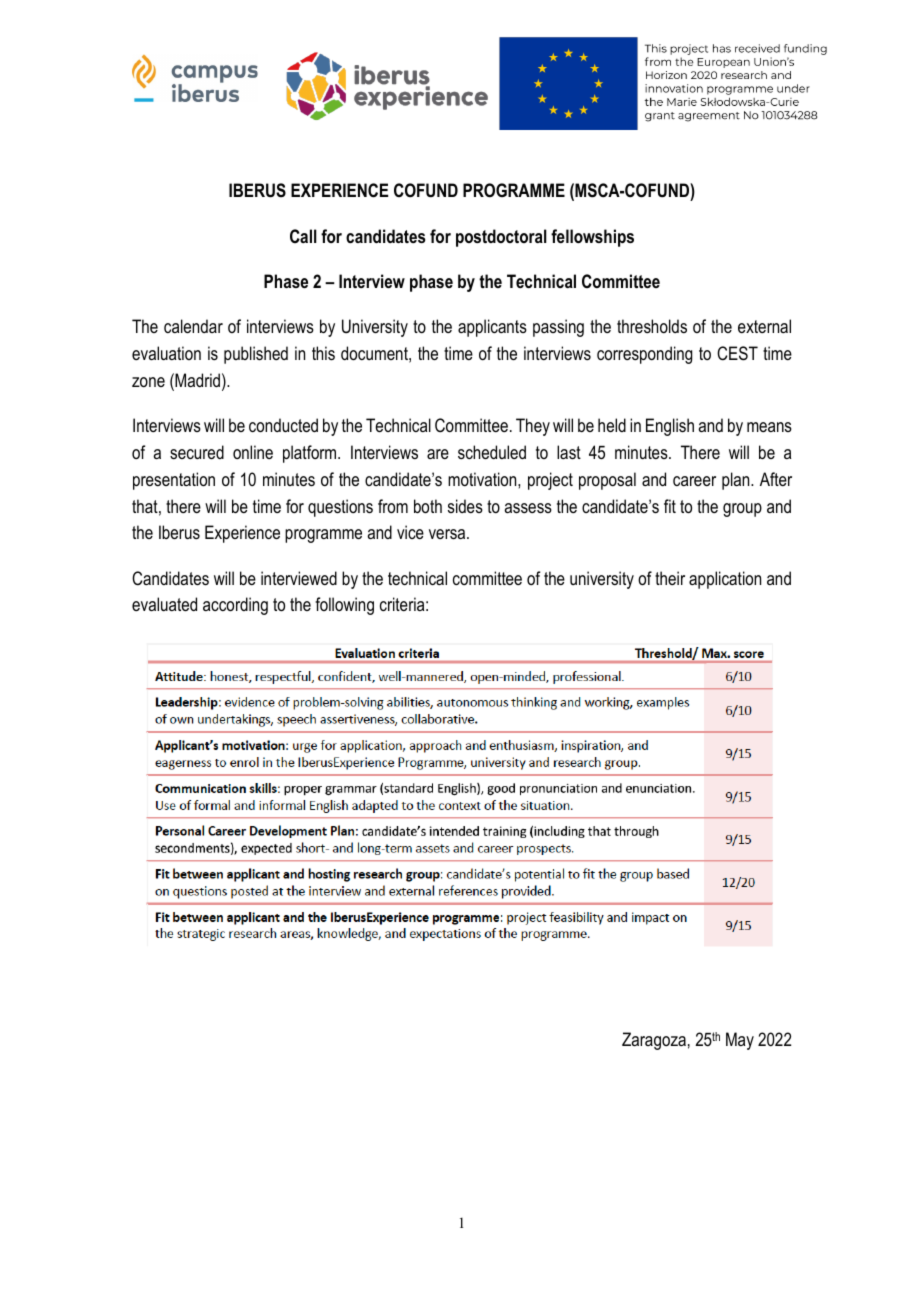  I want to click on thresholds, so click(652, 326).
